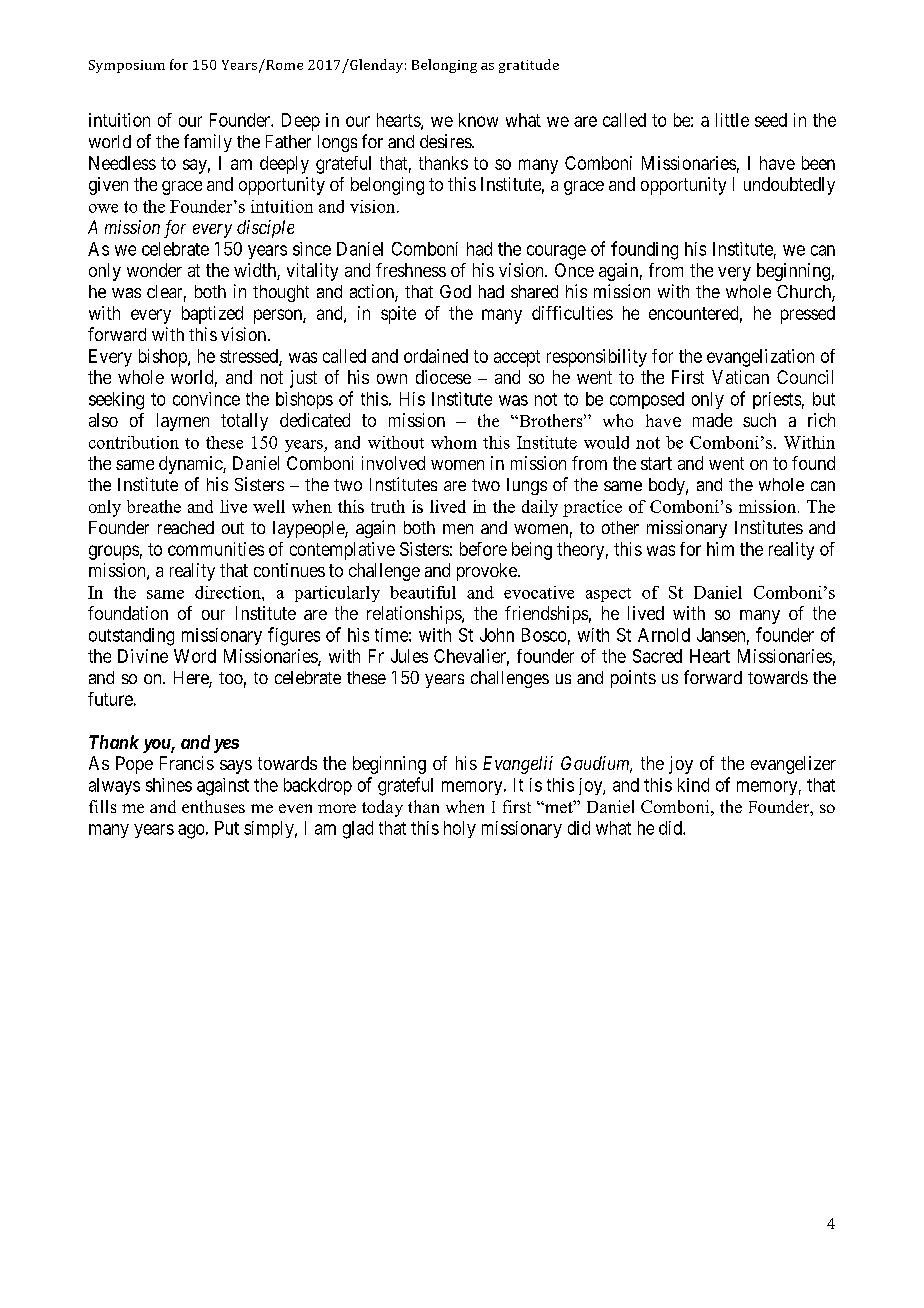  Describe the element at coordinates (206, 399) in the screenshot. I see `convince` at that location.
